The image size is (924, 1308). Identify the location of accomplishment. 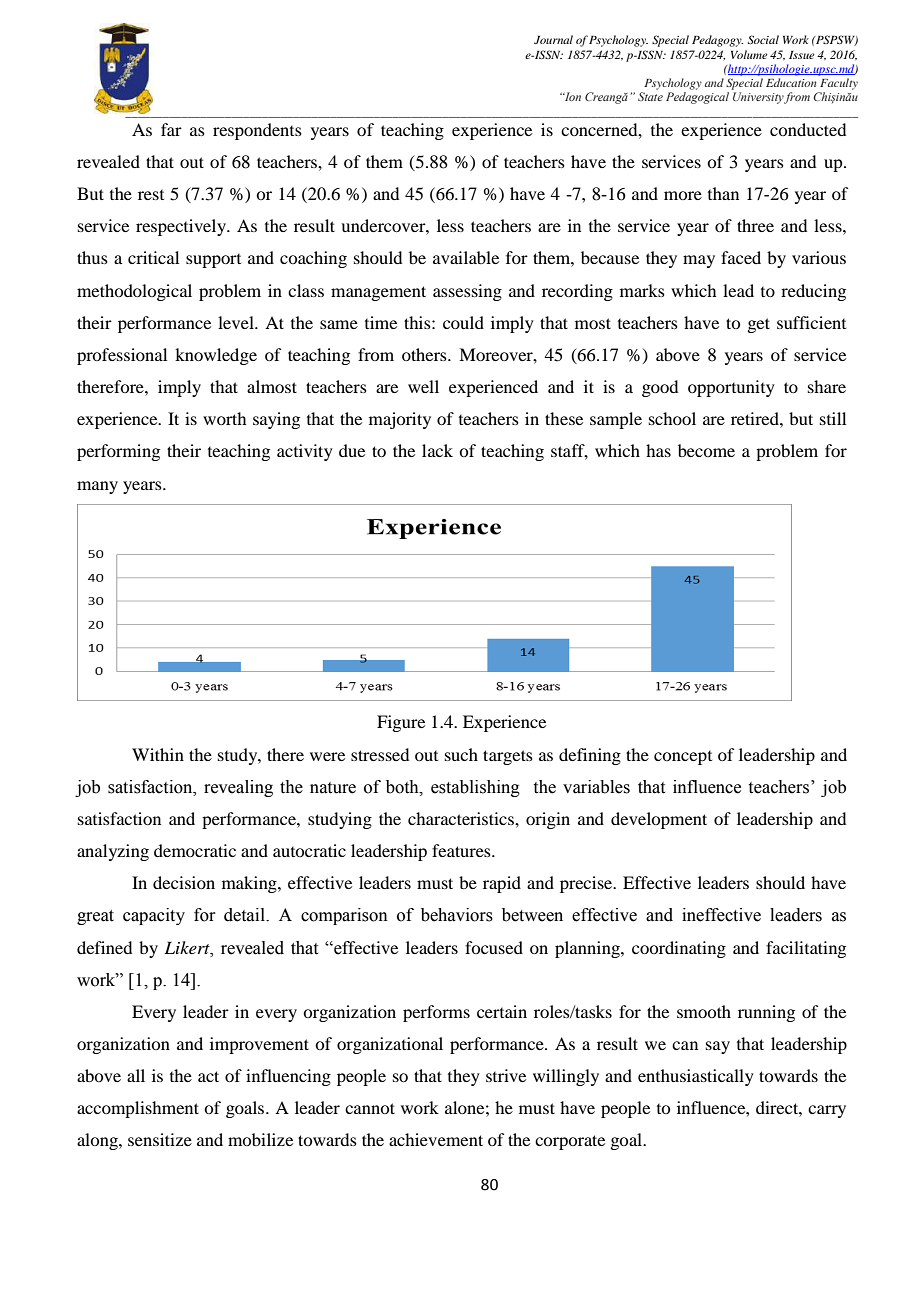
(138, 1109).
